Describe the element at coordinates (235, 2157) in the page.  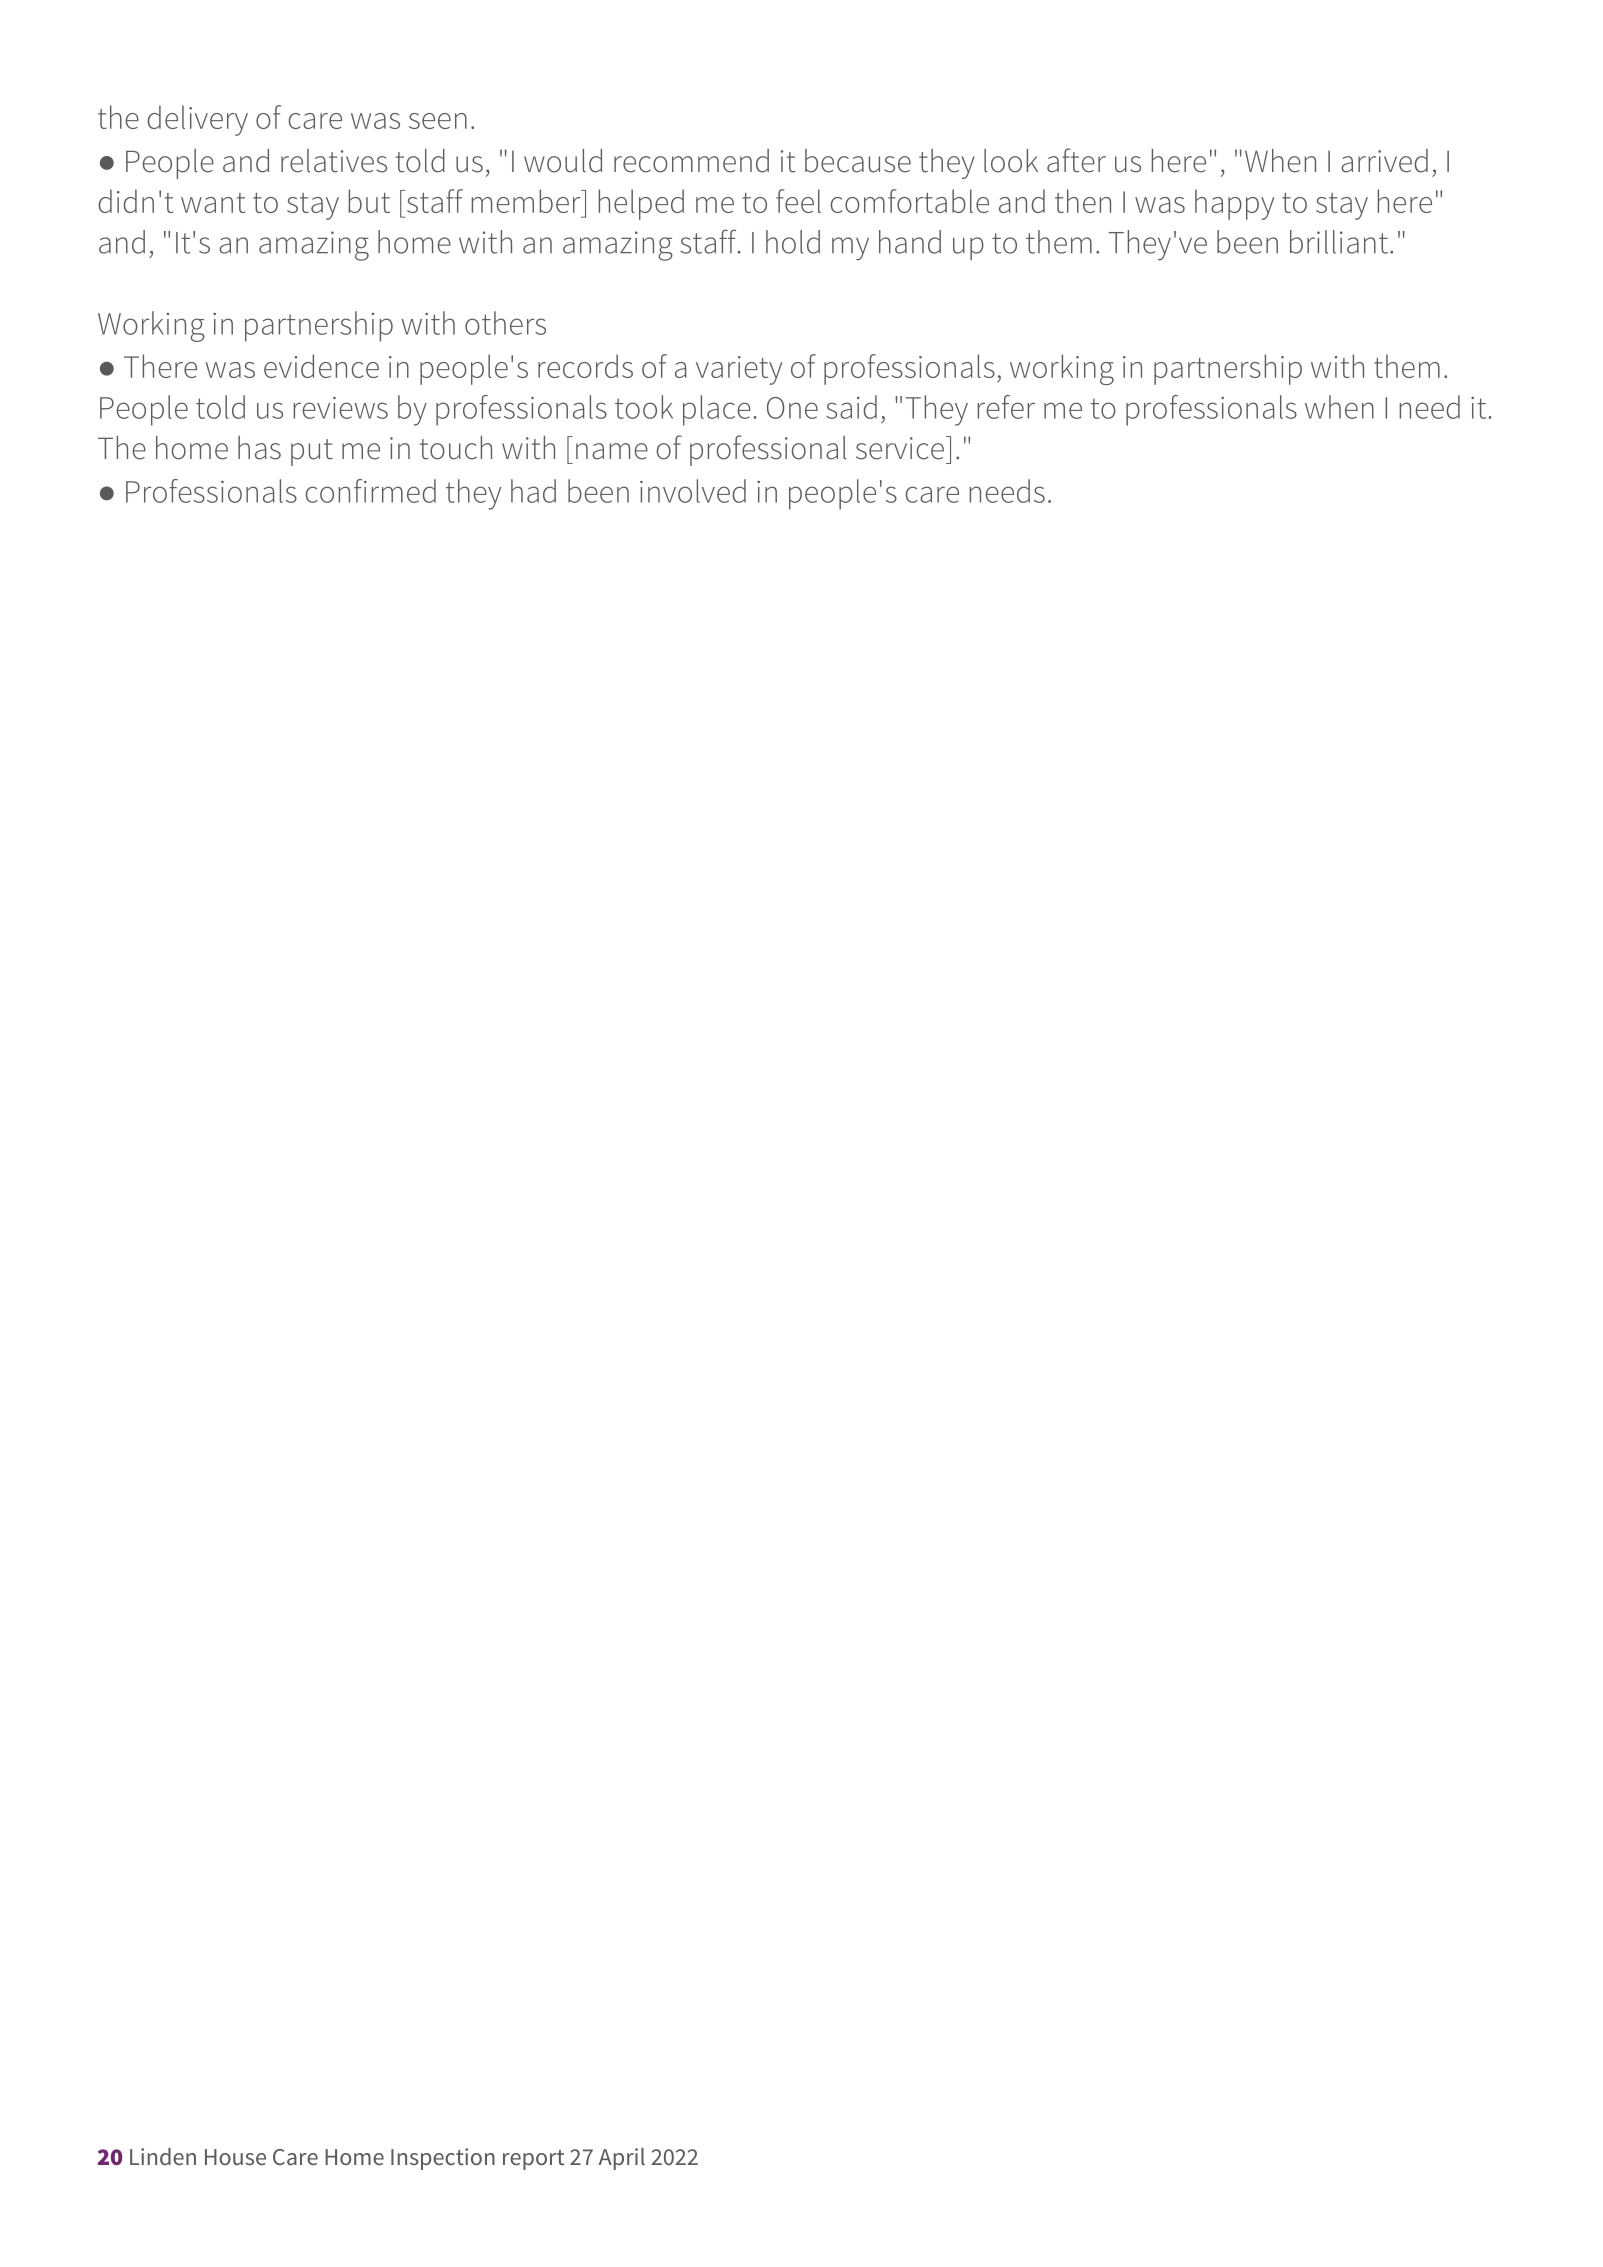
I see `House` at that location.
